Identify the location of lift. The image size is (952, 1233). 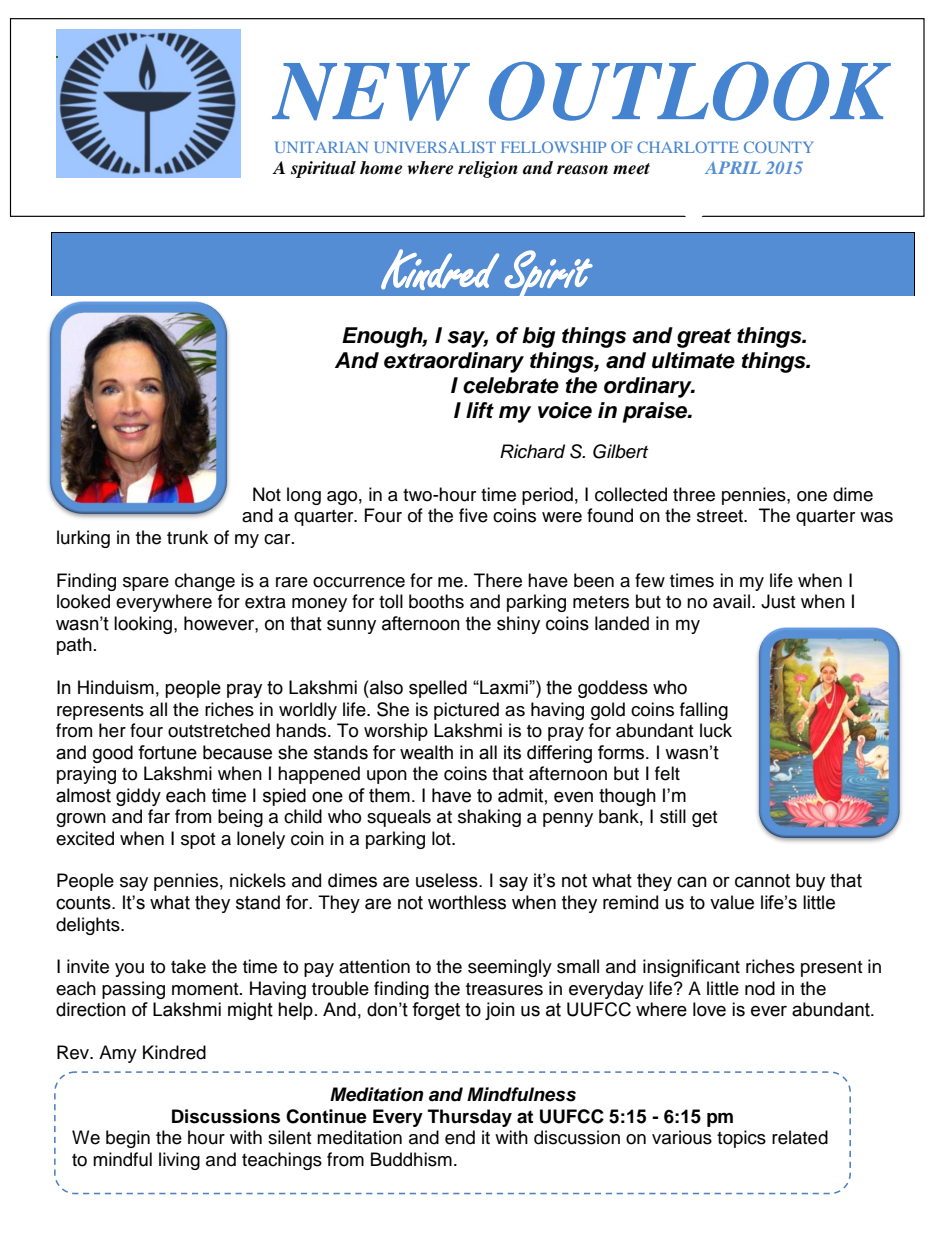
(480, 410).
